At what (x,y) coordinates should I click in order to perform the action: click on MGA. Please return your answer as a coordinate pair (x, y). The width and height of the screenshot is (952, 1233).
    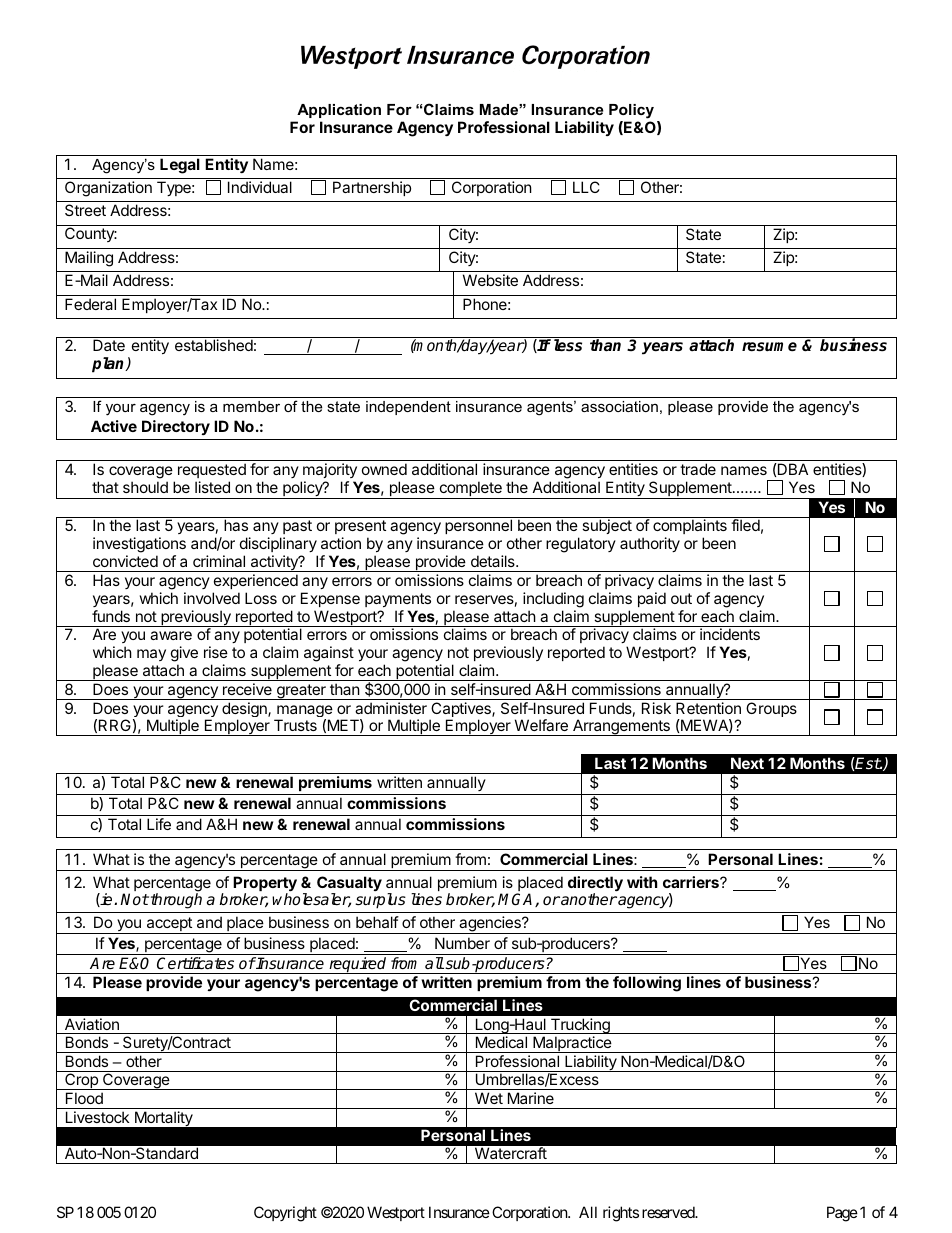
    Looking at the image, I should click on (517, 900).
